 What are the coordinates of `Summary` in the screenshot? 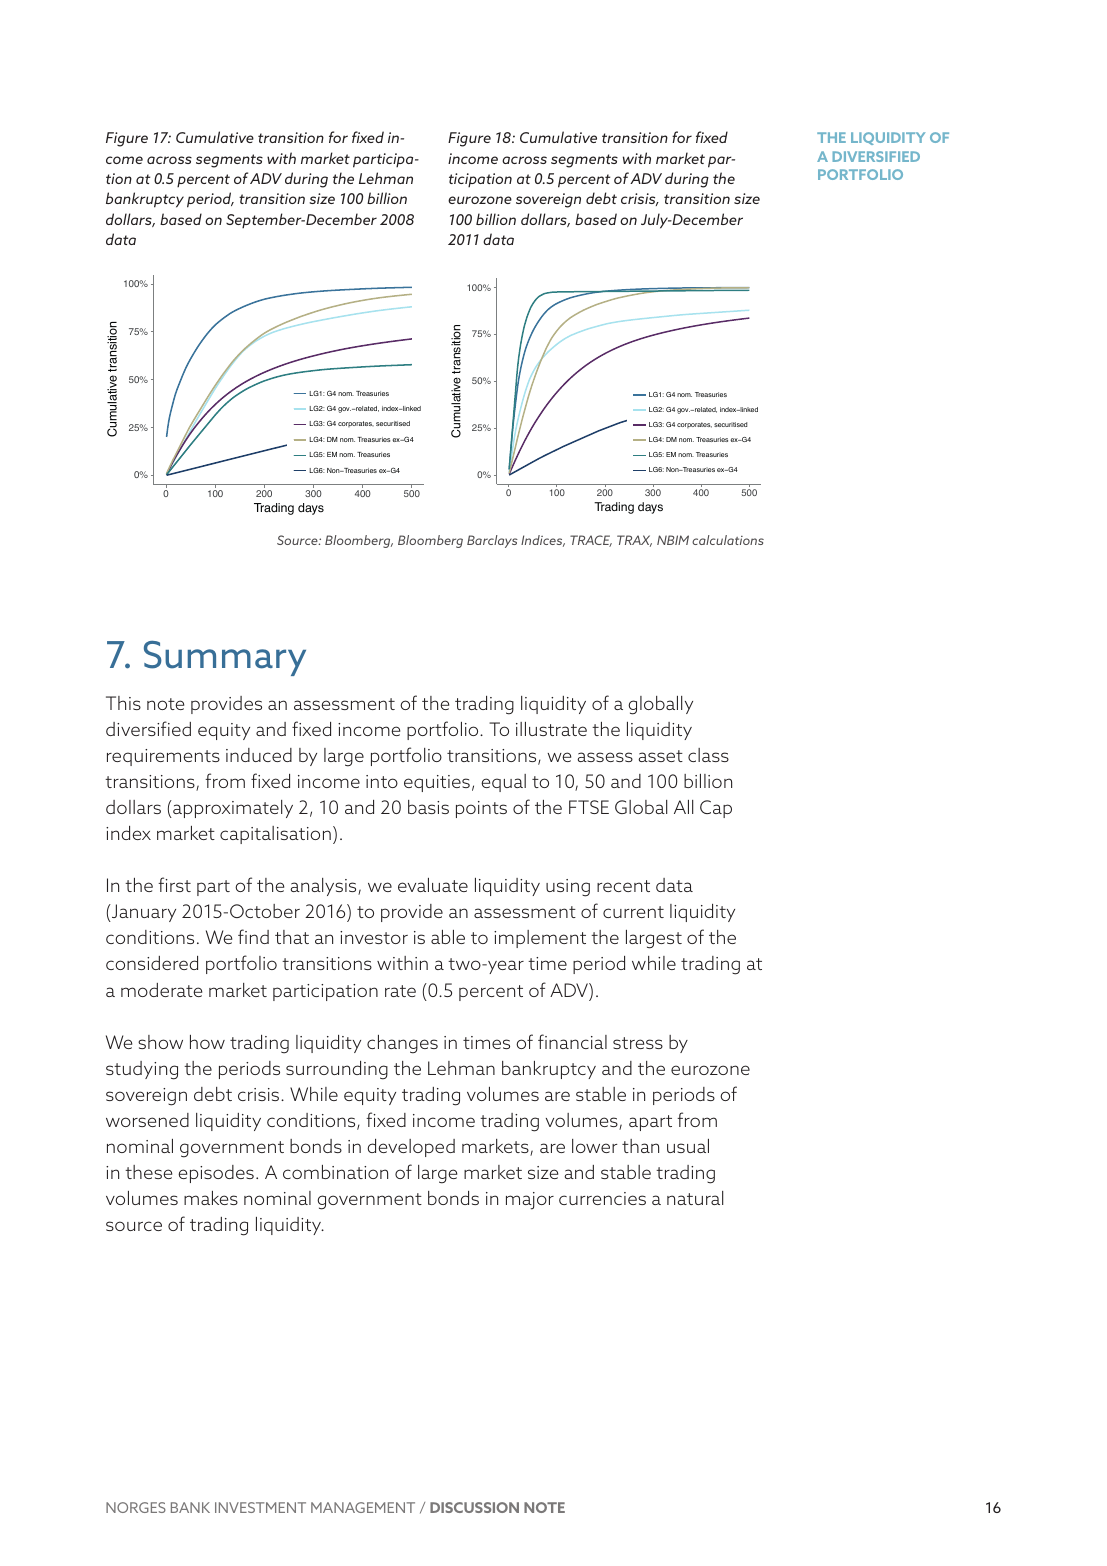 It's located at (225, 658).
